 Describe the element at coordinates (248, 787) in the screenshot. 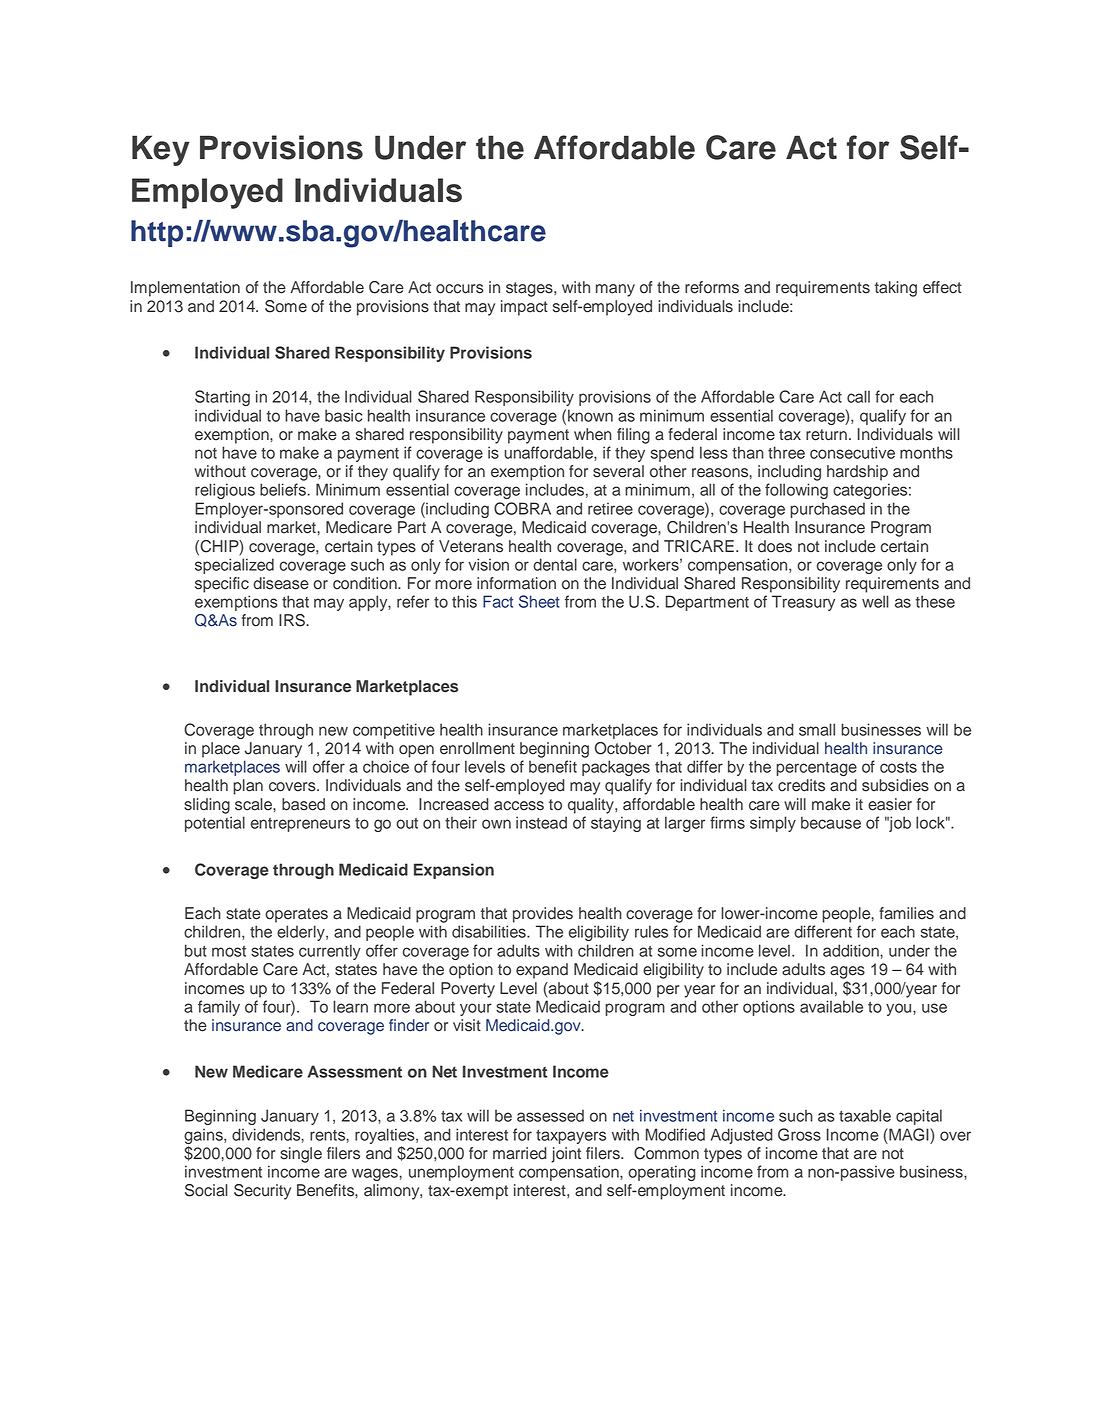

I see `plan` at that location.
